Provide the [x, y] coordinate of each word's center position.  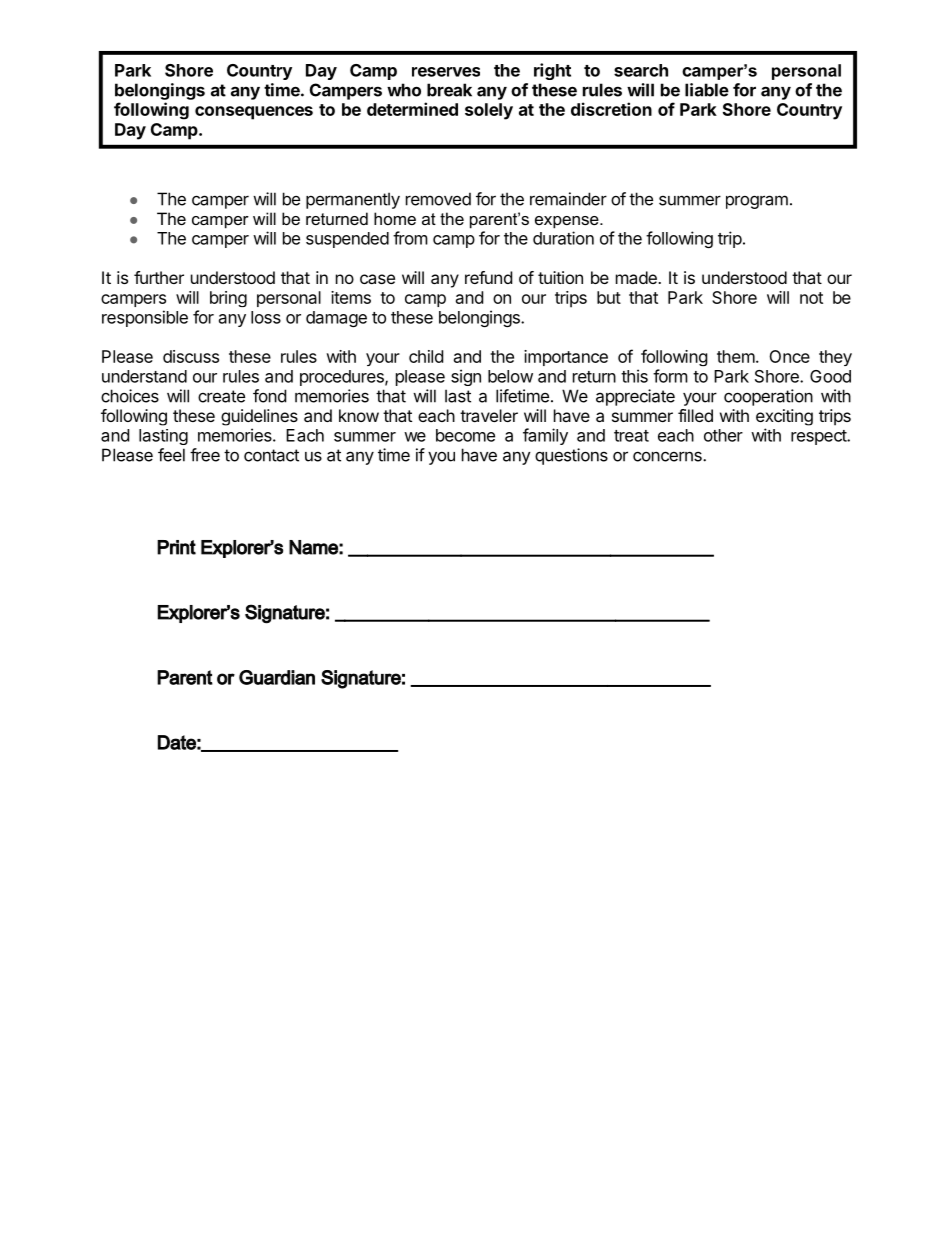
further [159, 277]
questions [571, 456]
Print [176, 547]
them [736, 356]
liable [707, 90]
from [410, 238]
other [723, 435]
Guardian [277, 677]
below [510, 376]
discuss [191, 356]
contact [271, 455]
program [757, 202]
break [449, 90]
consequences [254, 113]
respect [819, 437]
